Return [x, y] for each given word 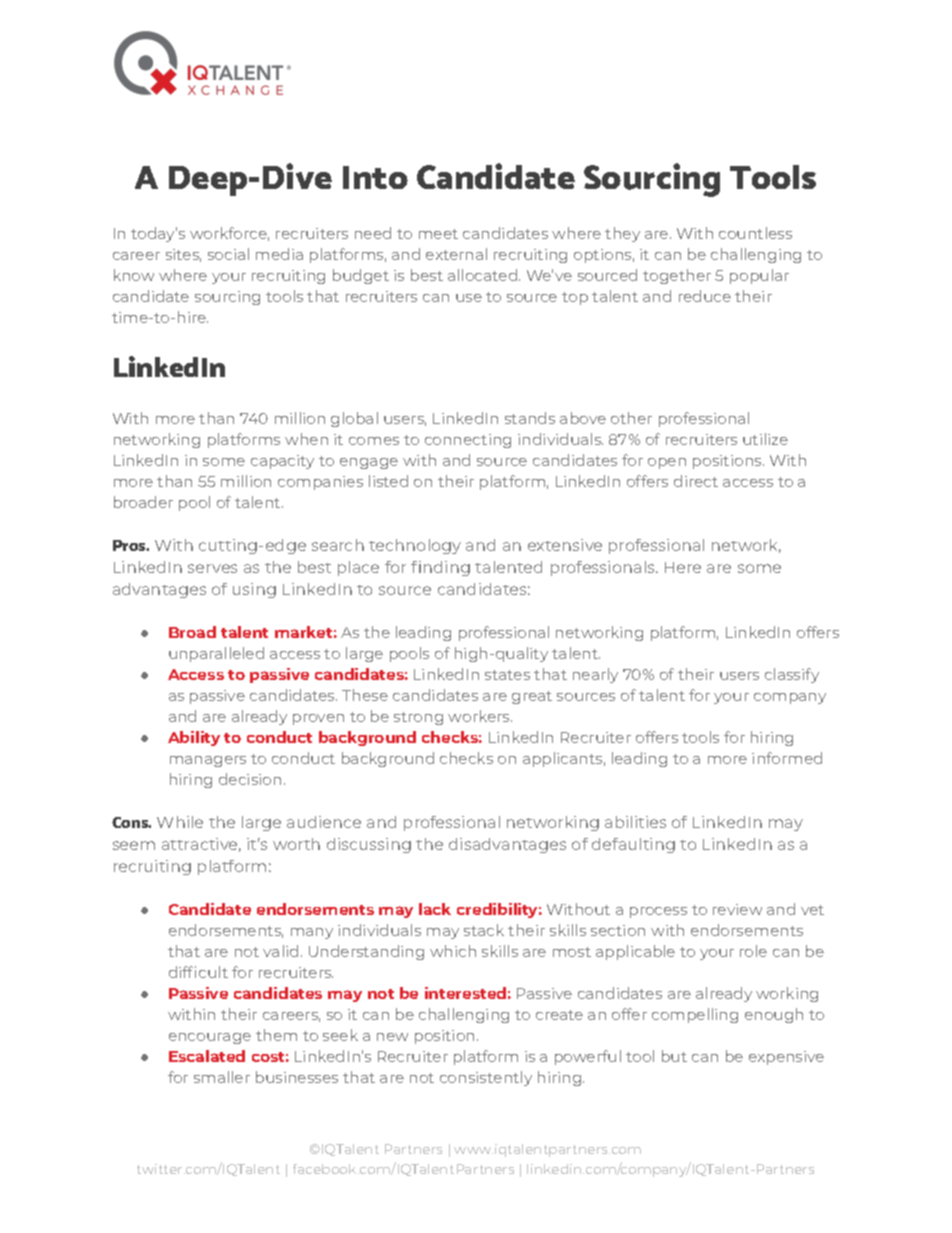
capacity [282, 462]
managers [208, 761]
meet [438, 234]
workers [480, 716]
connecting [468, 441]
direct [696, 481]
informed [787, 758]
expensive [786, 1058]
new [392, 1037]
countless [755, 233]
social [228, 254]
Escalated [207, 1056]
